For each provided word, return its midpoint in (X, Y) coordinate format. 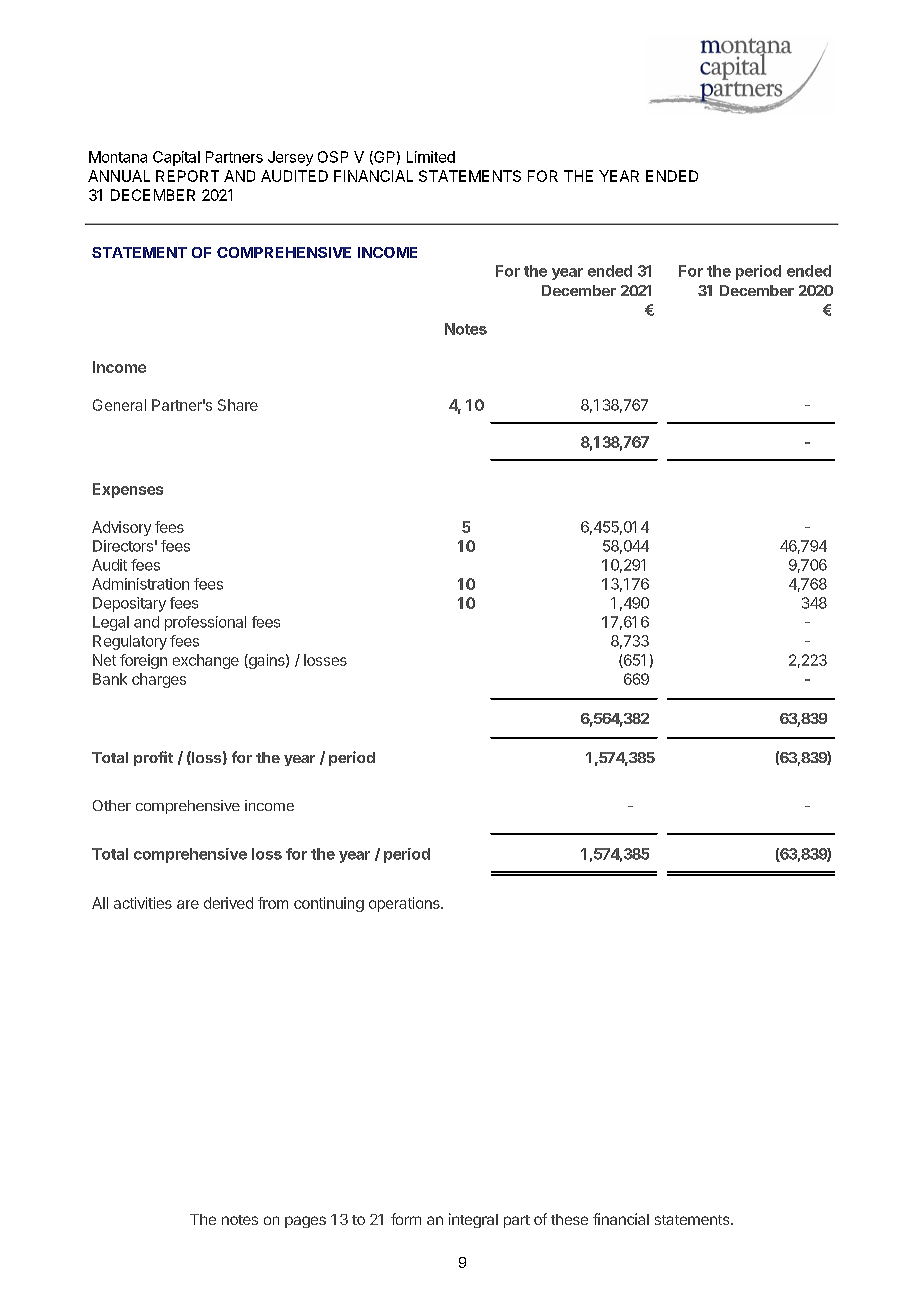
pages (305, 1222)
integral (473, 1220)
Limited (431, 157)
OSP (333, 157)
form (406, 1219)
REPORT (187, 176)
